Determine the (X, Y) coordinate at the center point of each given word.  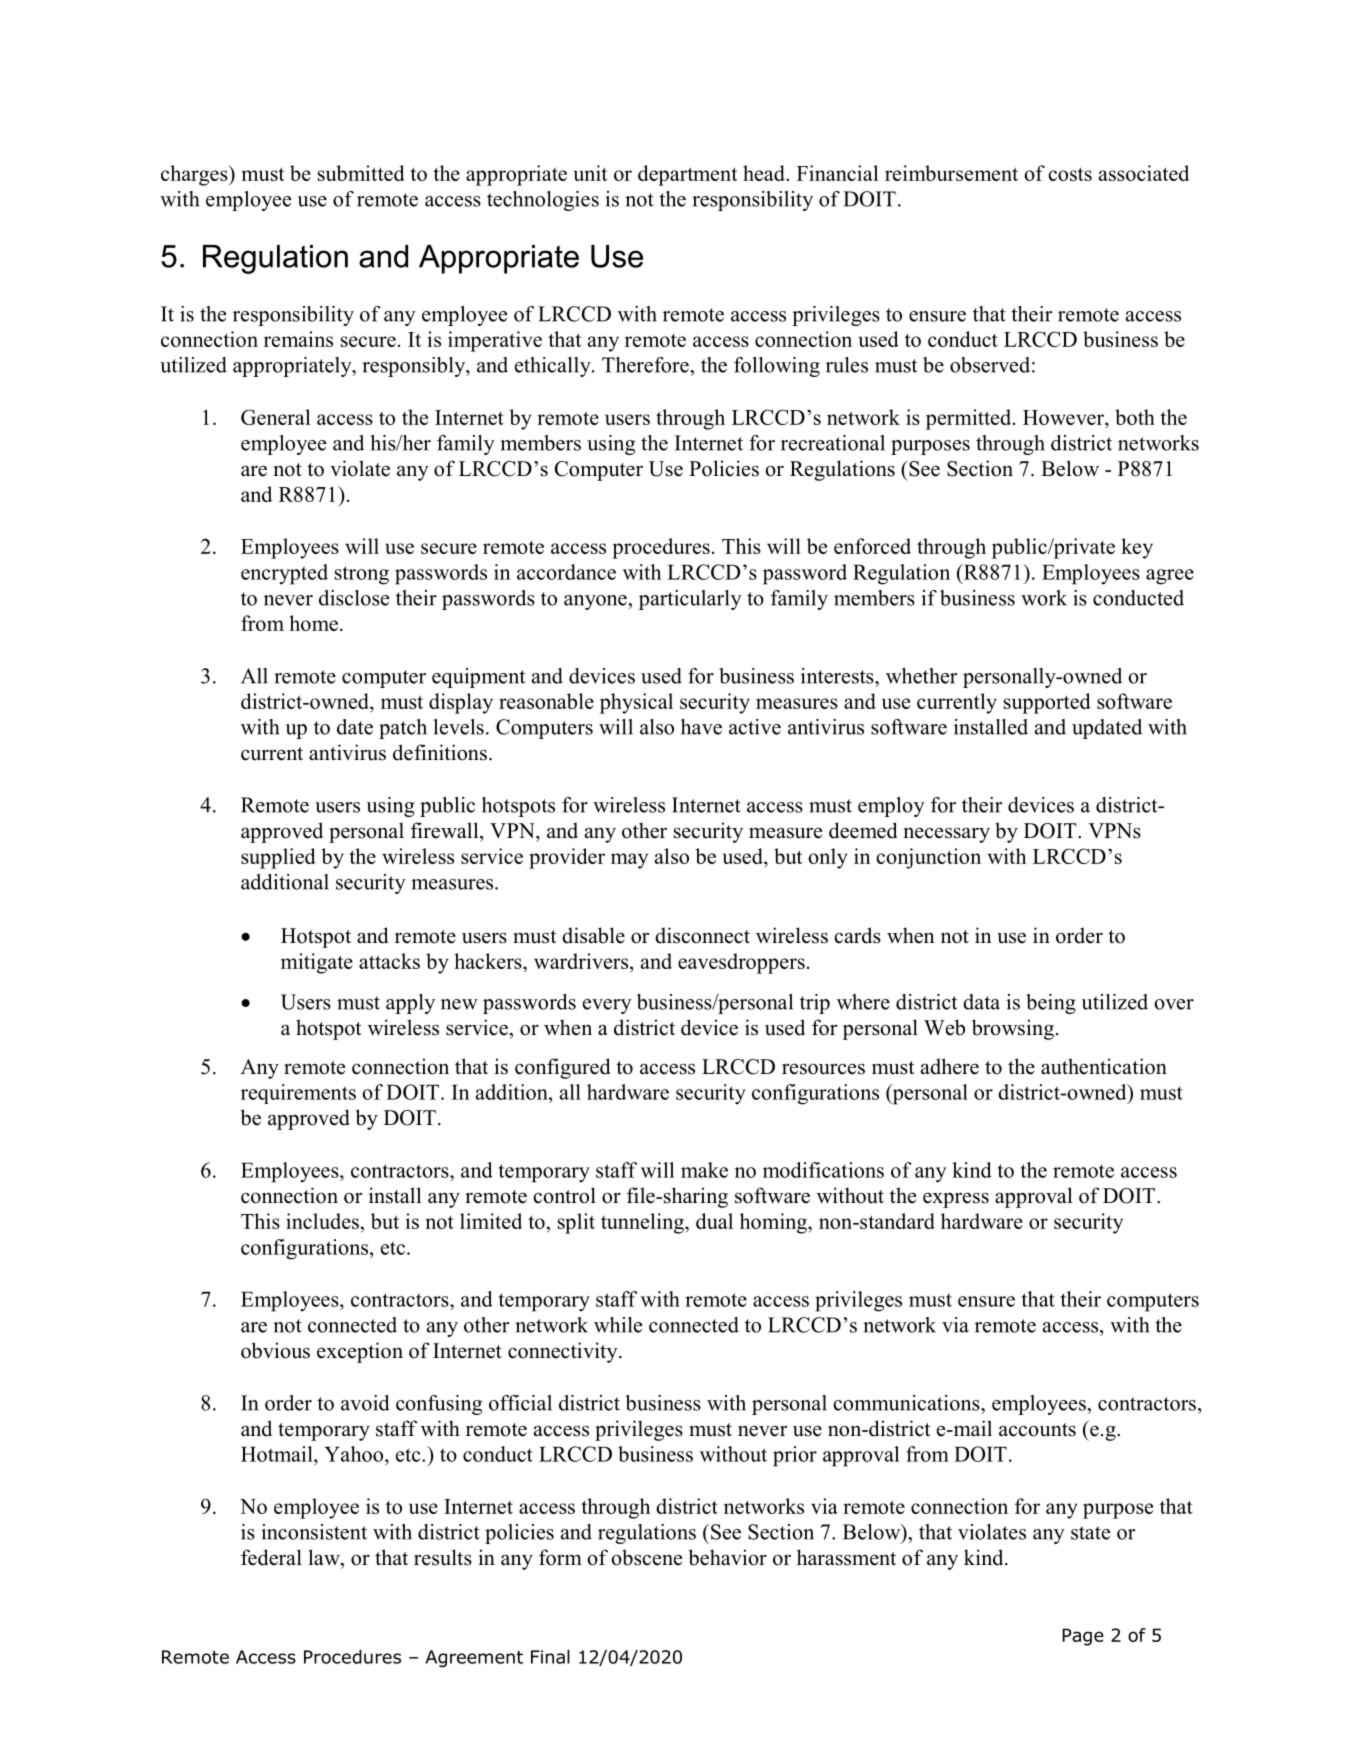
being (1051, 1004)
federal (271, 1557)
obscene (646, 1557)
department (687, 175)
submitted (361, 173)
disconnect (702, 935)
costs (1070, 174)
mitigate (317, 963)
